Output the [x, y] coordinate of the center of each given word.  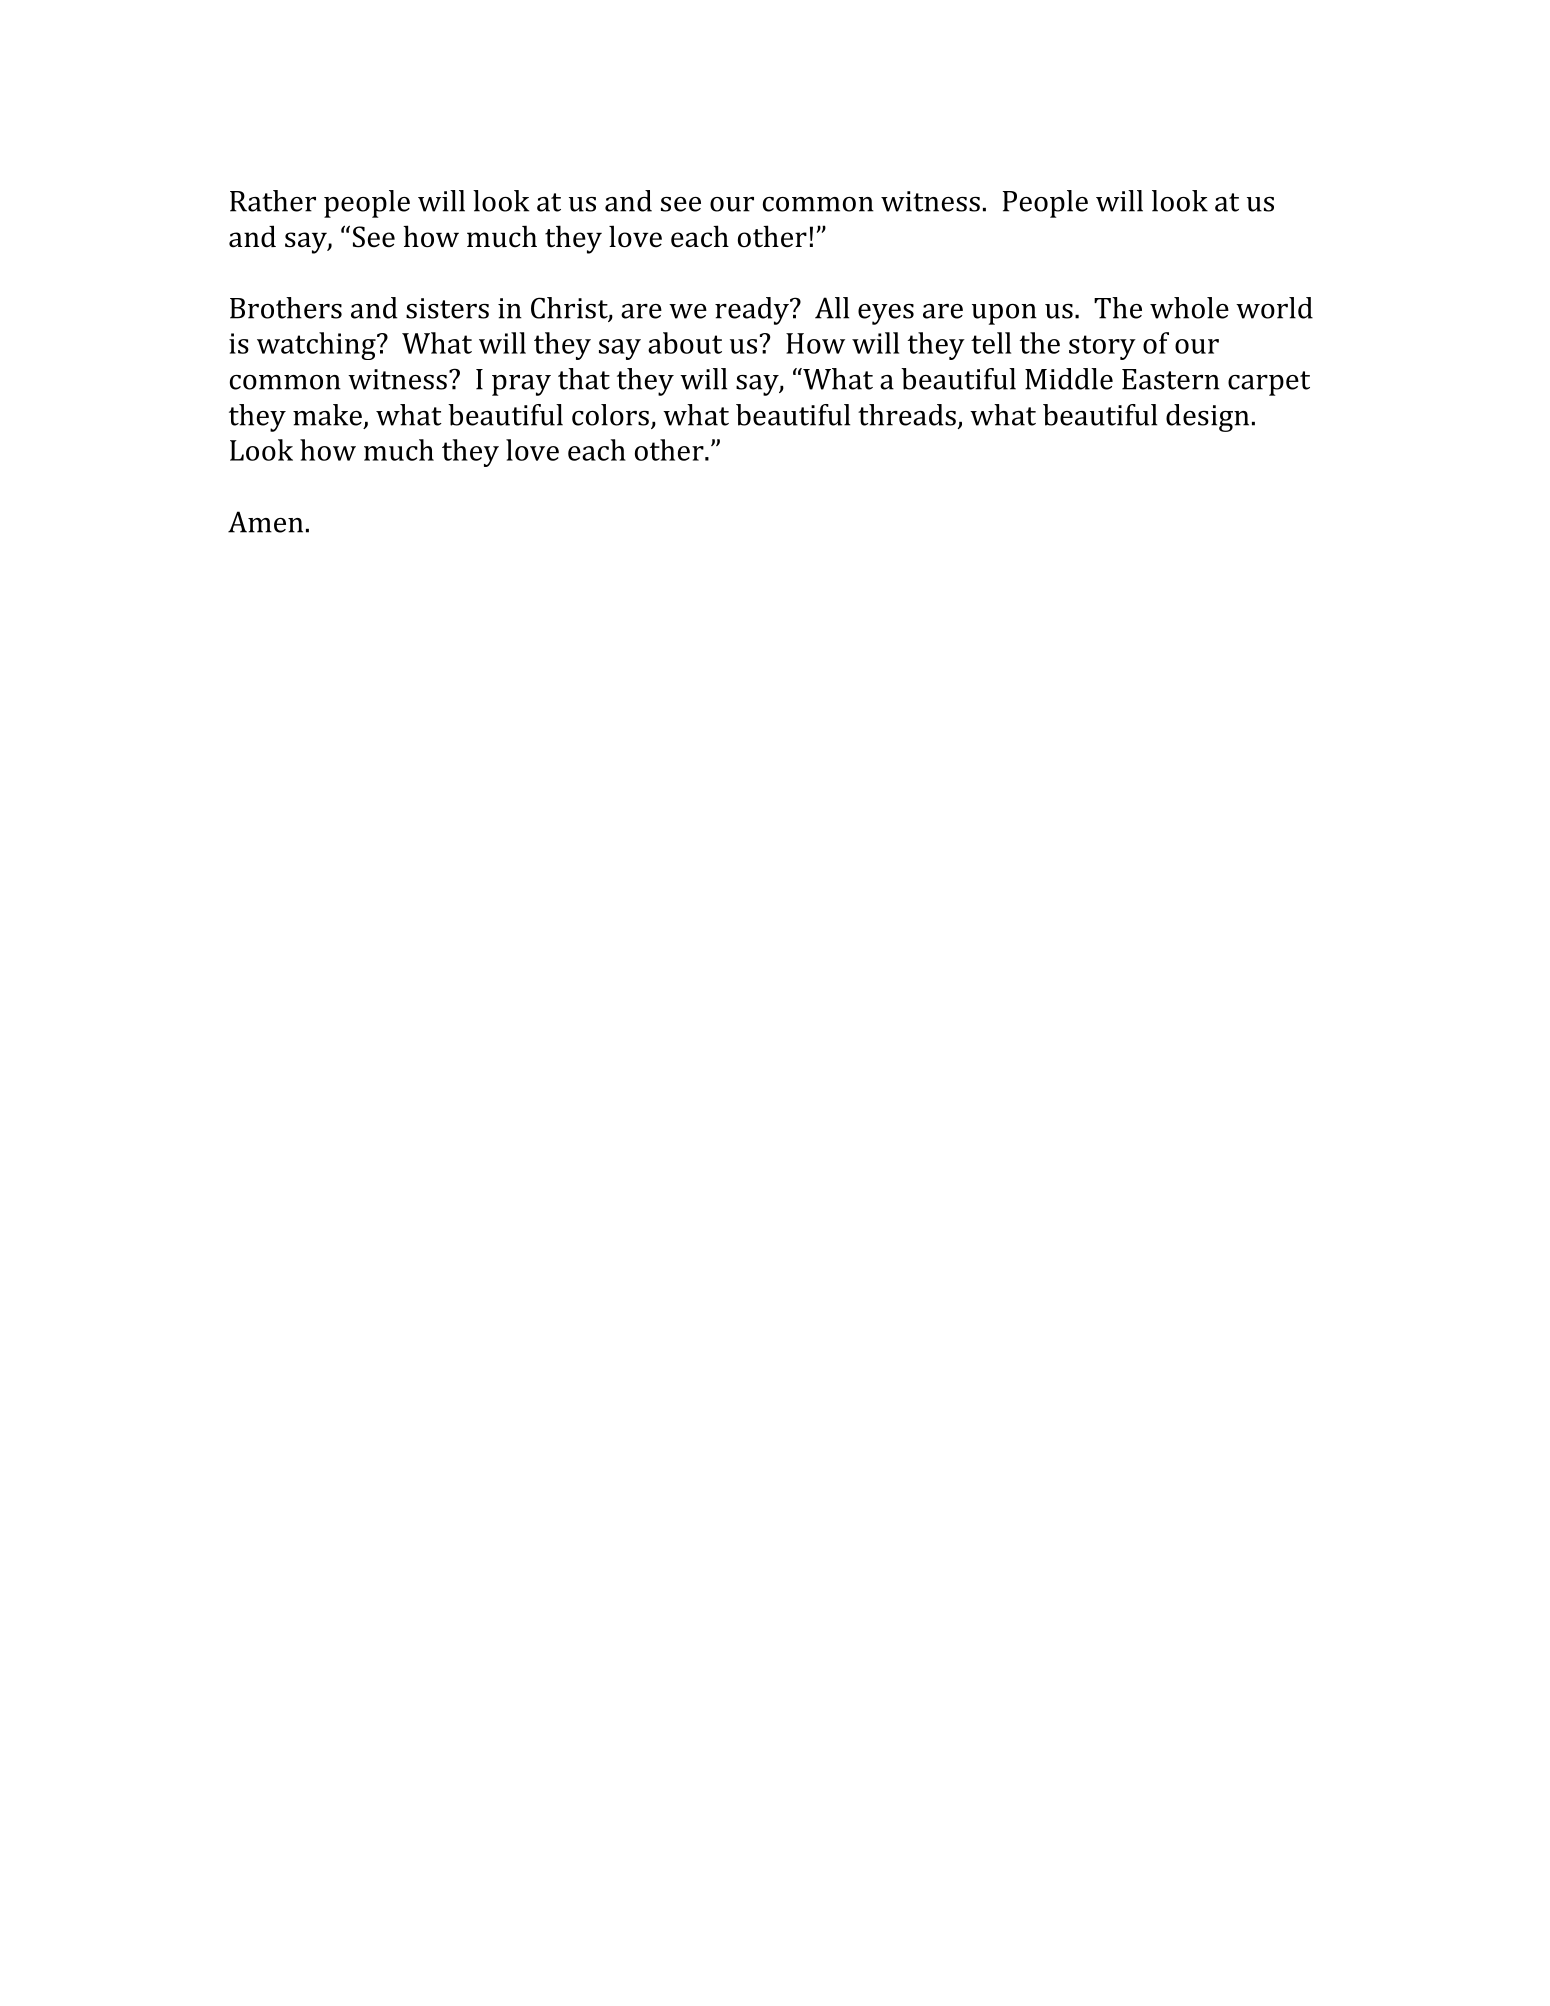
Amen [265, 522]
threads [907, 415]
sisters [447, 308]
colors [610, 415]
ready [753, 311]
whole [1189, 308]
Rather [273, 201]
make [327, 415]
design [1207, 418]
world [1274, 308]
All [832, 308]
